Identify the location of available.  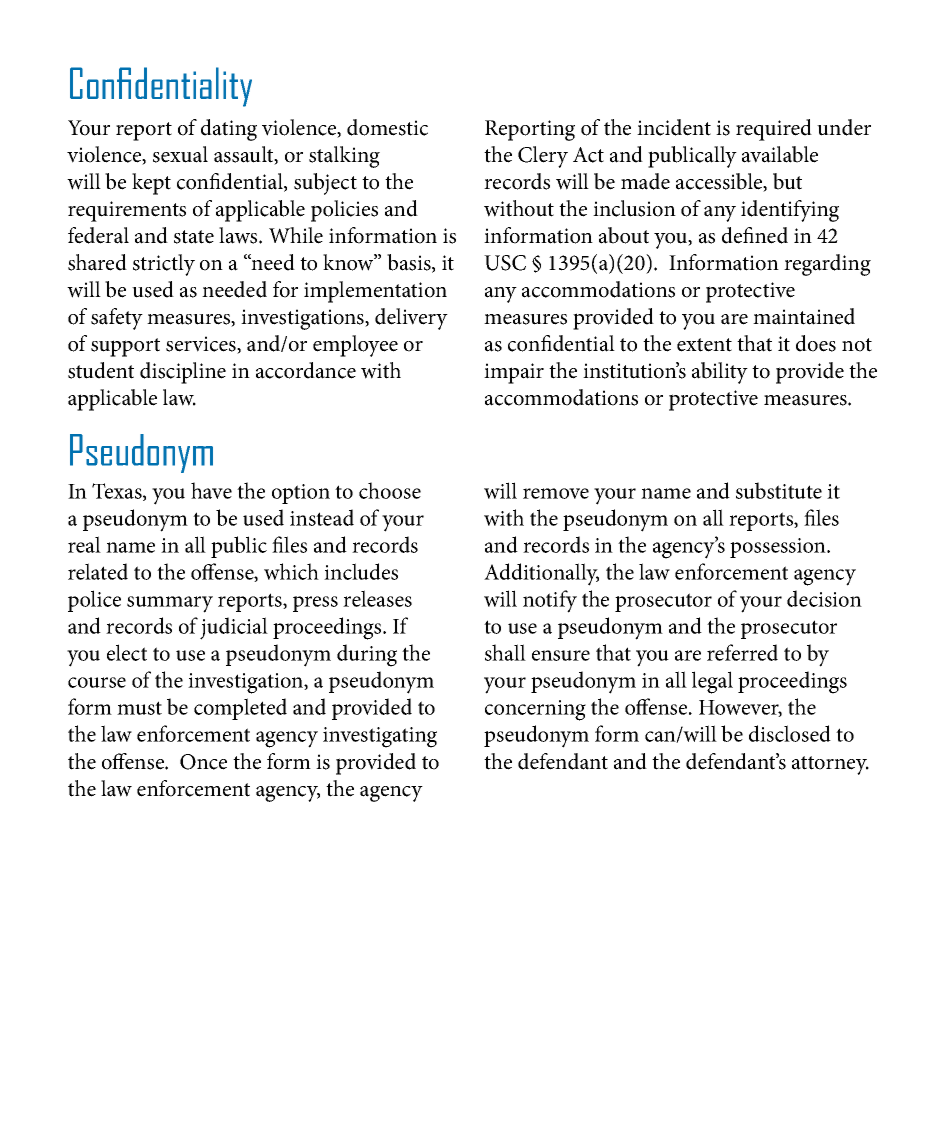
(780, 154).
